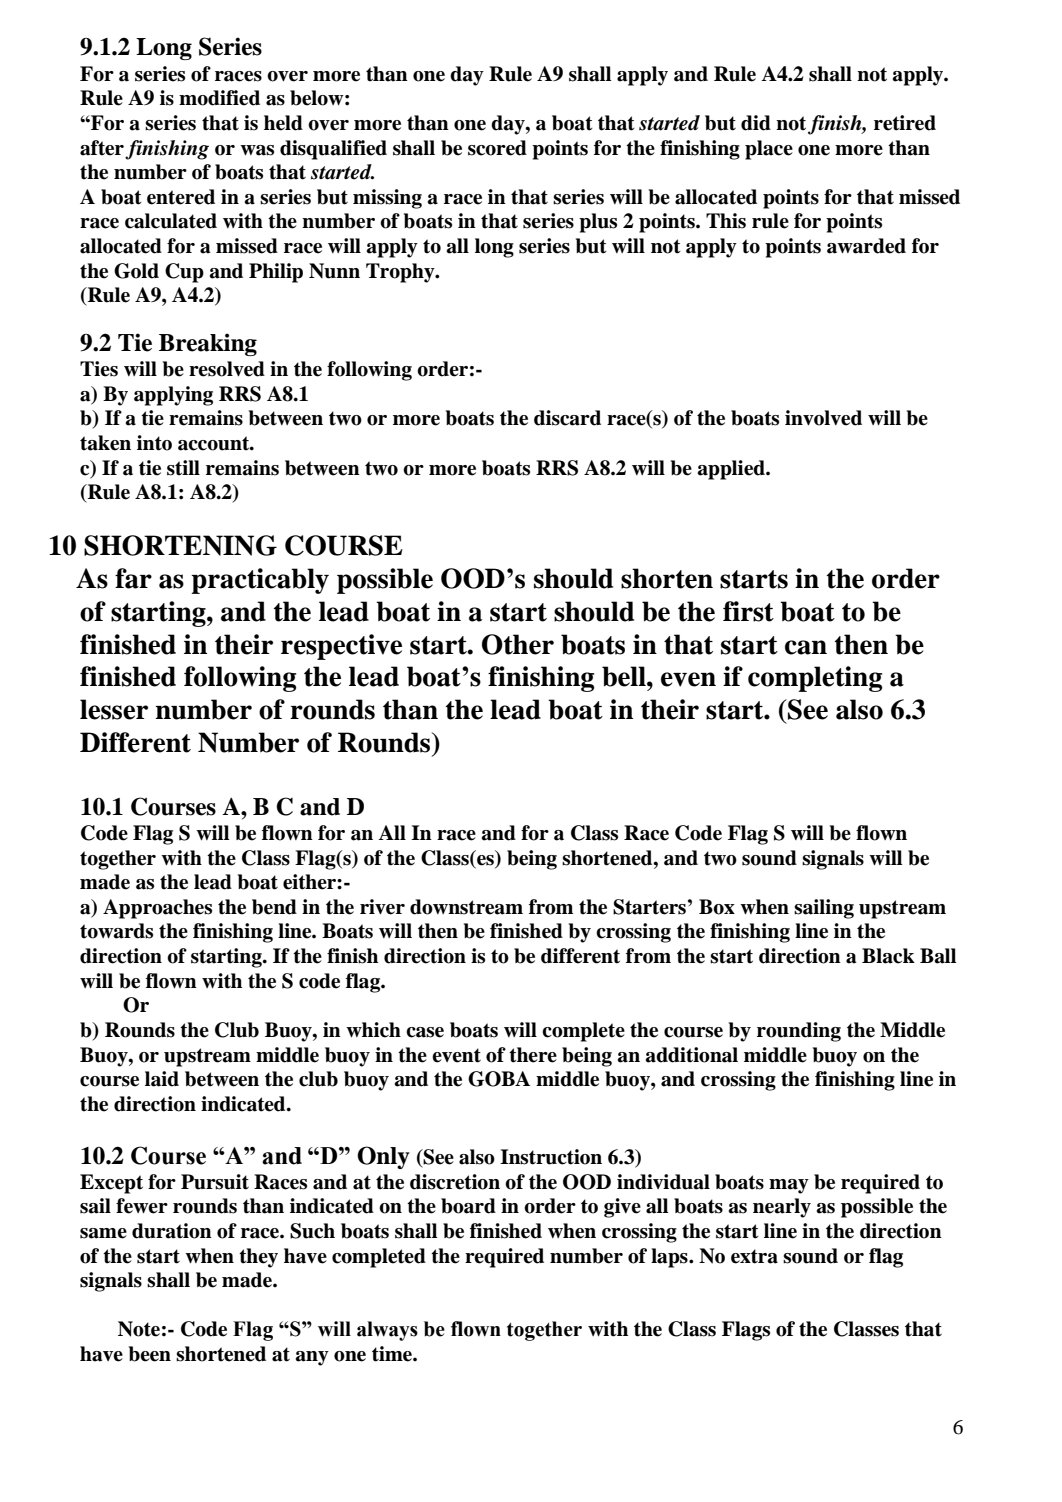 The image size is (1062, 1502). Describe the element at coordinates (114, 709) in the image. I see `lesser` at that location.
